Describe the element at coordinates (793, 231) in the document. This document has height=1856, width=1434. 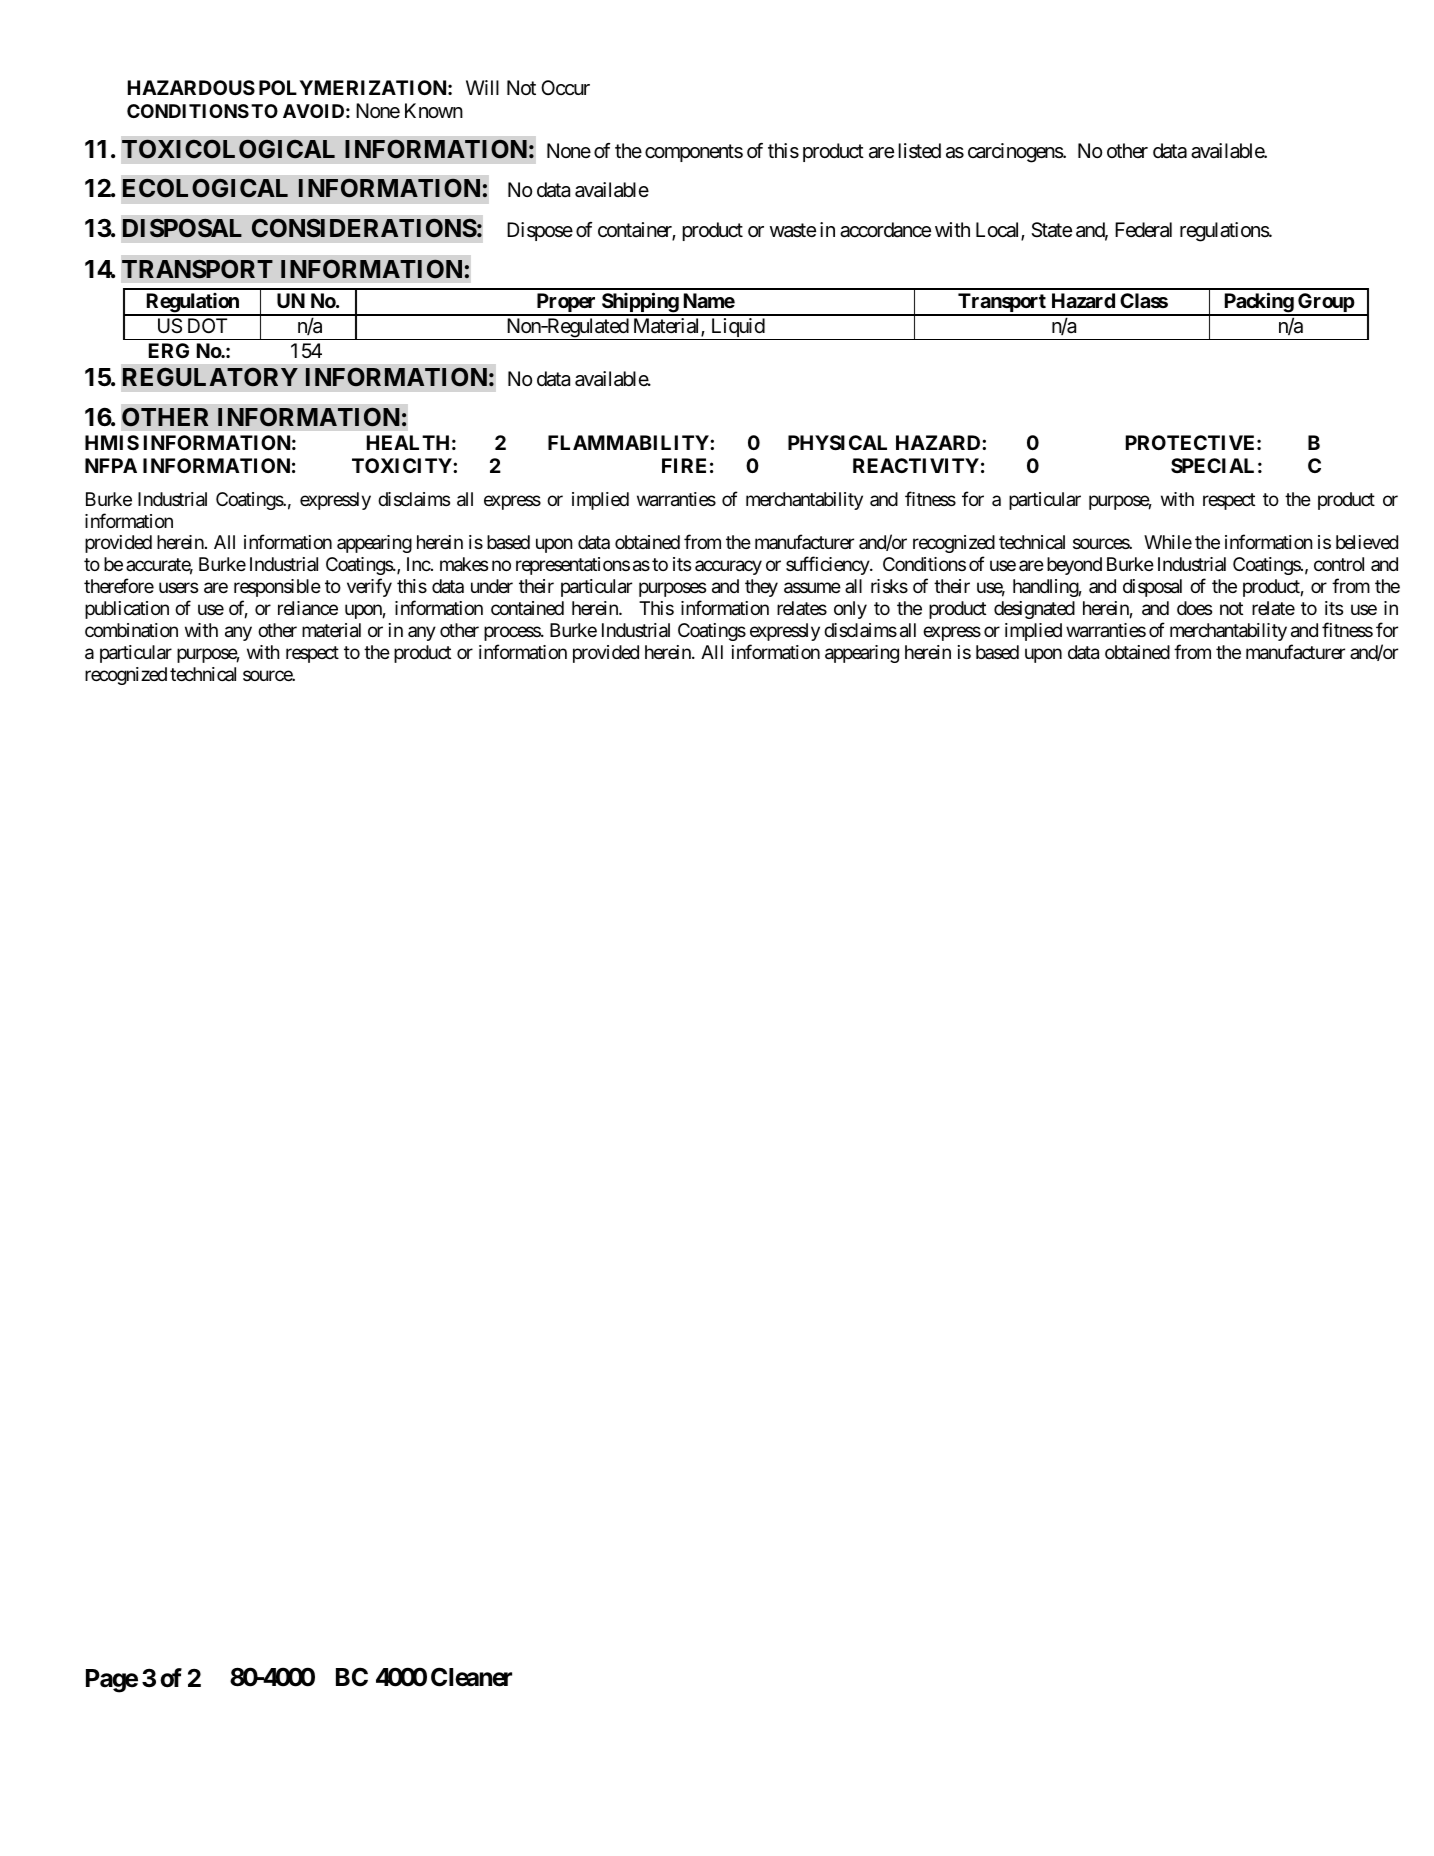
I see `waste` at that location.
